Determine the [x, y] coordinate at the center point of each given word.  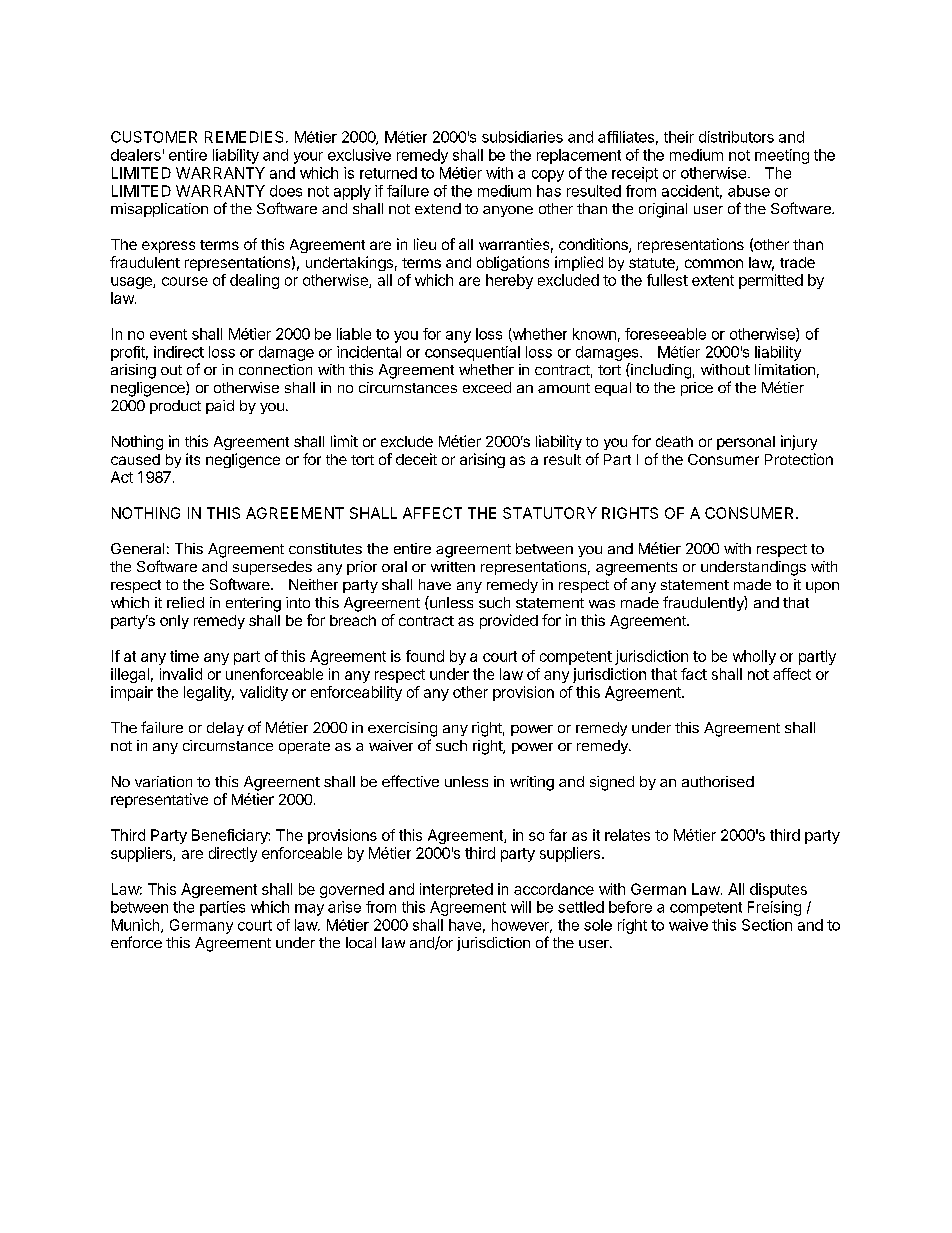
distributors [736, 137]
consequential [472, 353]
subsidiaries [522, 137]
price [697, 389]
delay [225, 729]
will [521, 907]
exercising [402, 729]
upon [822, 587]
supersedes [272, 568]
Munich [137, 926]
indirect [179, 352]
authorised [718, 781]
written [453, 566]
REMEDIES [244, 137]
